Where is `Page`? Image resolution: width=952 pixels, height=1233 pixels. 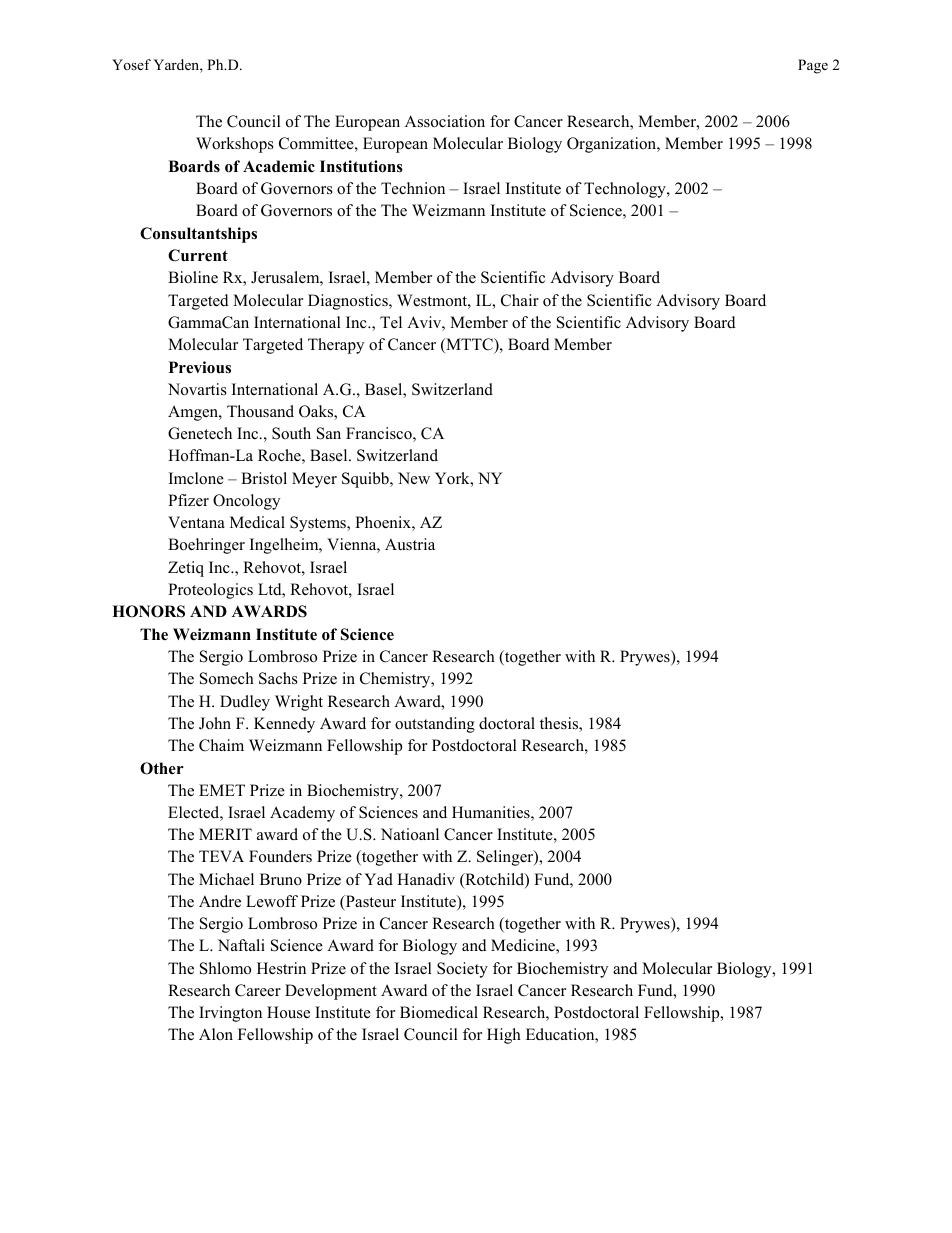 Page is located at coordinates (813, 66).
